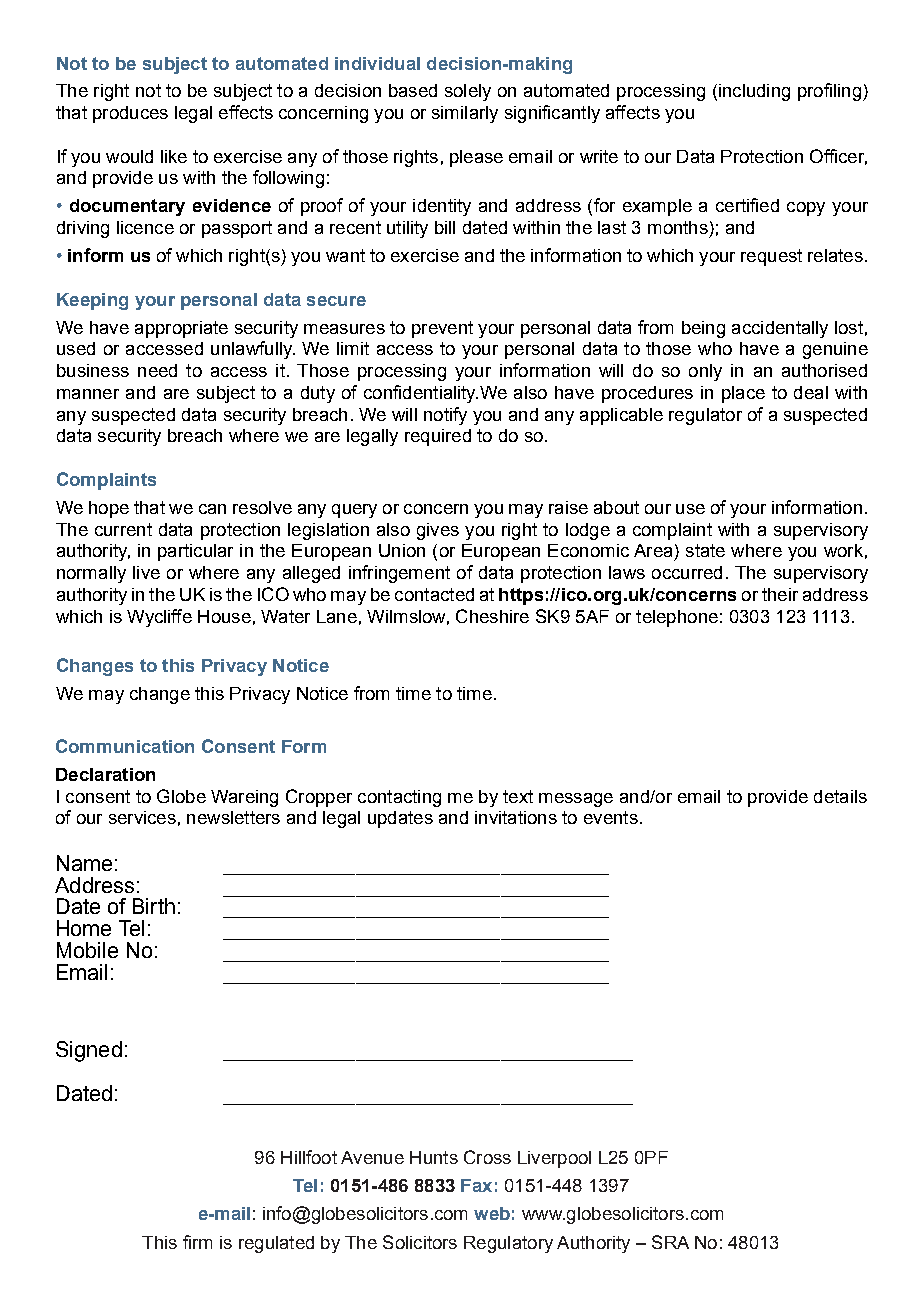 The width and height of the screenshot is (924, 1308). What do you see at coordinates (224, 616) in the screenshot?
I see `House` at bounding box center [224, 616].
